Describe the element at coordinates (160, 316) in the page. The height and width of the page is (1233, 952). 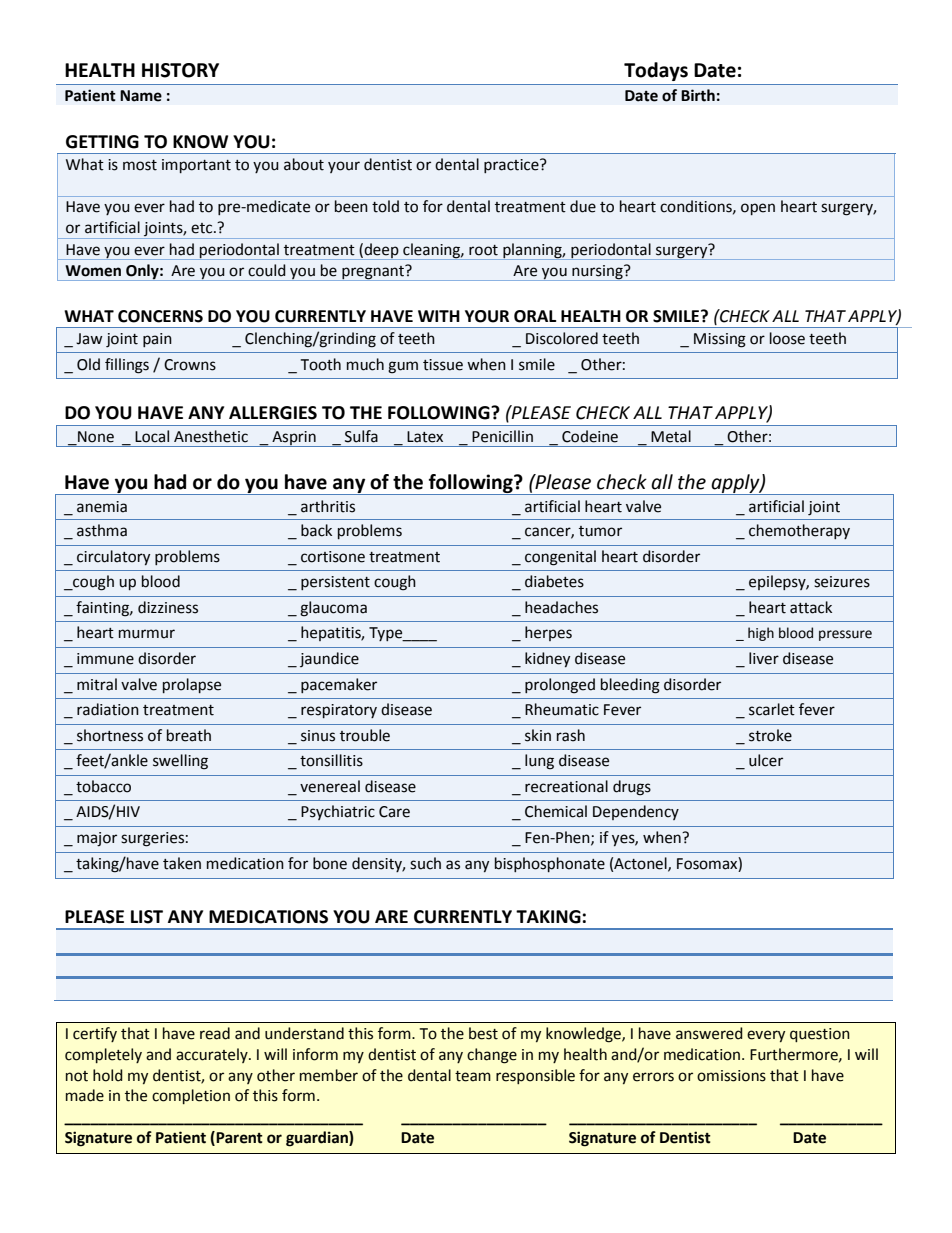
I see `CONCERNS` at that location.
